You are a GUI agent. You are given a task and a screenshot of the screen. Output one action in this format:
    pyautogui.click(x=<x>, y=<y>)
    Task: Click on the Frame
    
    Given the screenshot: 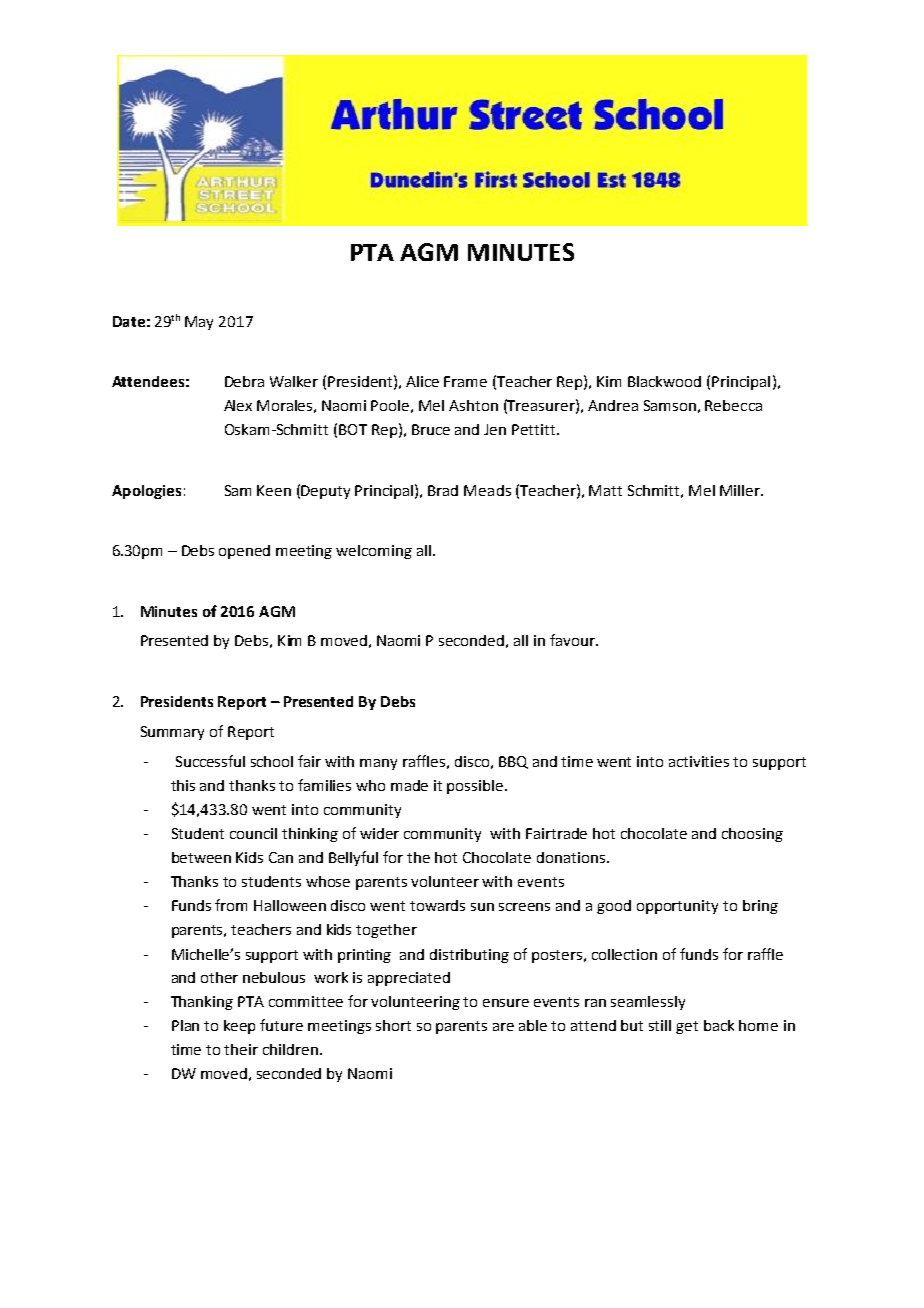 What is the action you would take?
    pyautogui.click(x=465, y=381)
